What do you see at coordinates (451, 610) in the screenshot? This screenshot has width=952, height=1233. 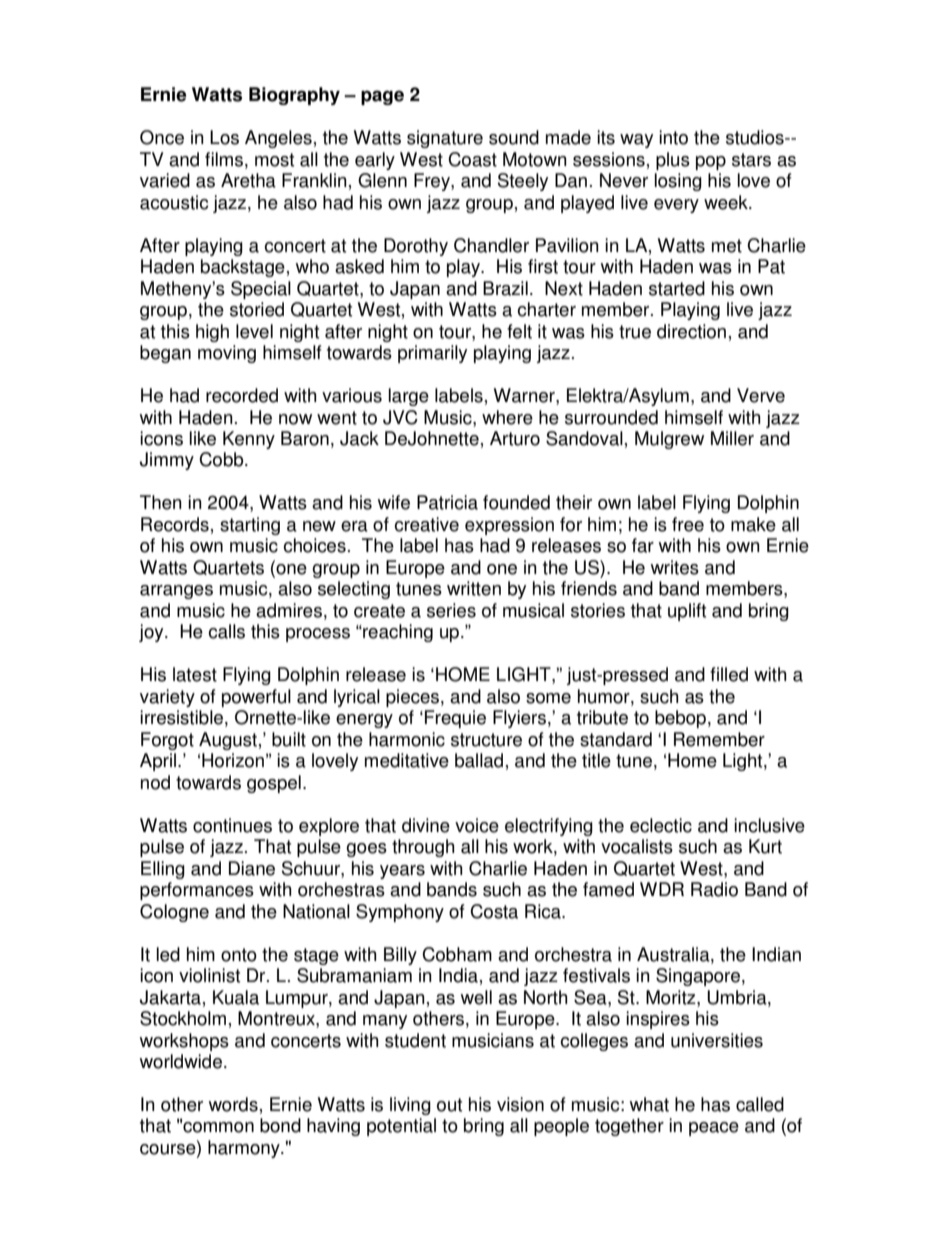 I see `series` at bounding box center [451, 610].
